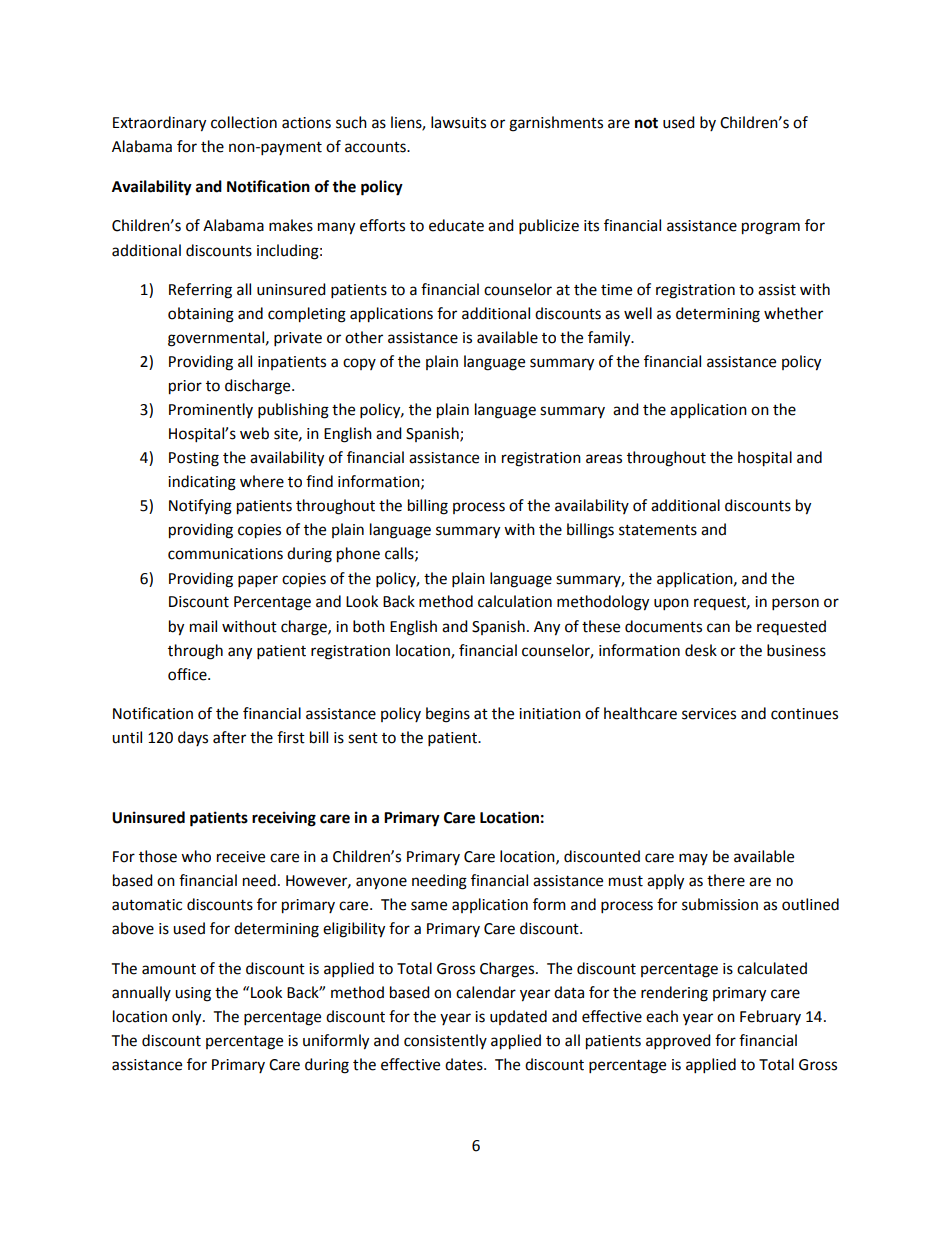  What do you see at coordinates (458, 122) in the screenshot?
I see `lawsuits` at bounding box center [458, 122].
